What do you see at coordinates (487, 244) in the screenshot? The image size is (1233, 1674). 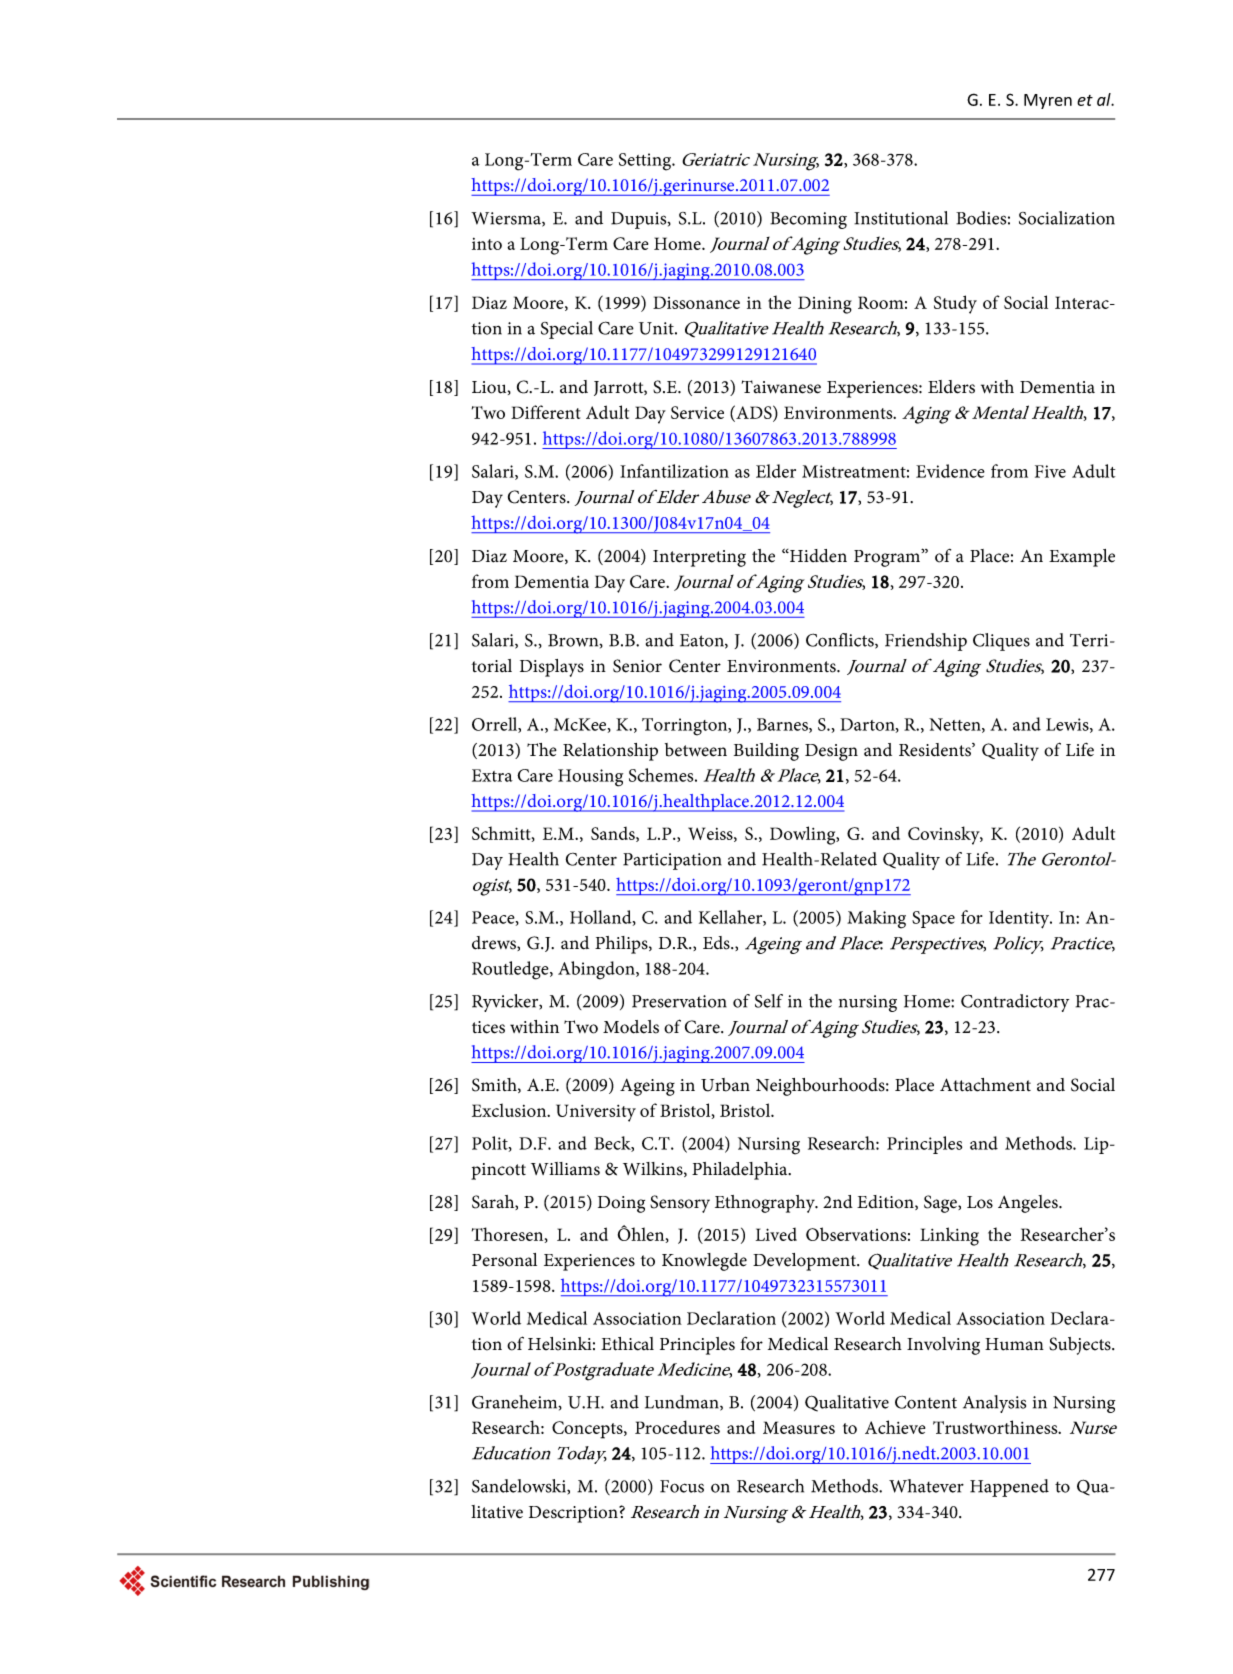 I see `into` at bounding box center [487, 244].
